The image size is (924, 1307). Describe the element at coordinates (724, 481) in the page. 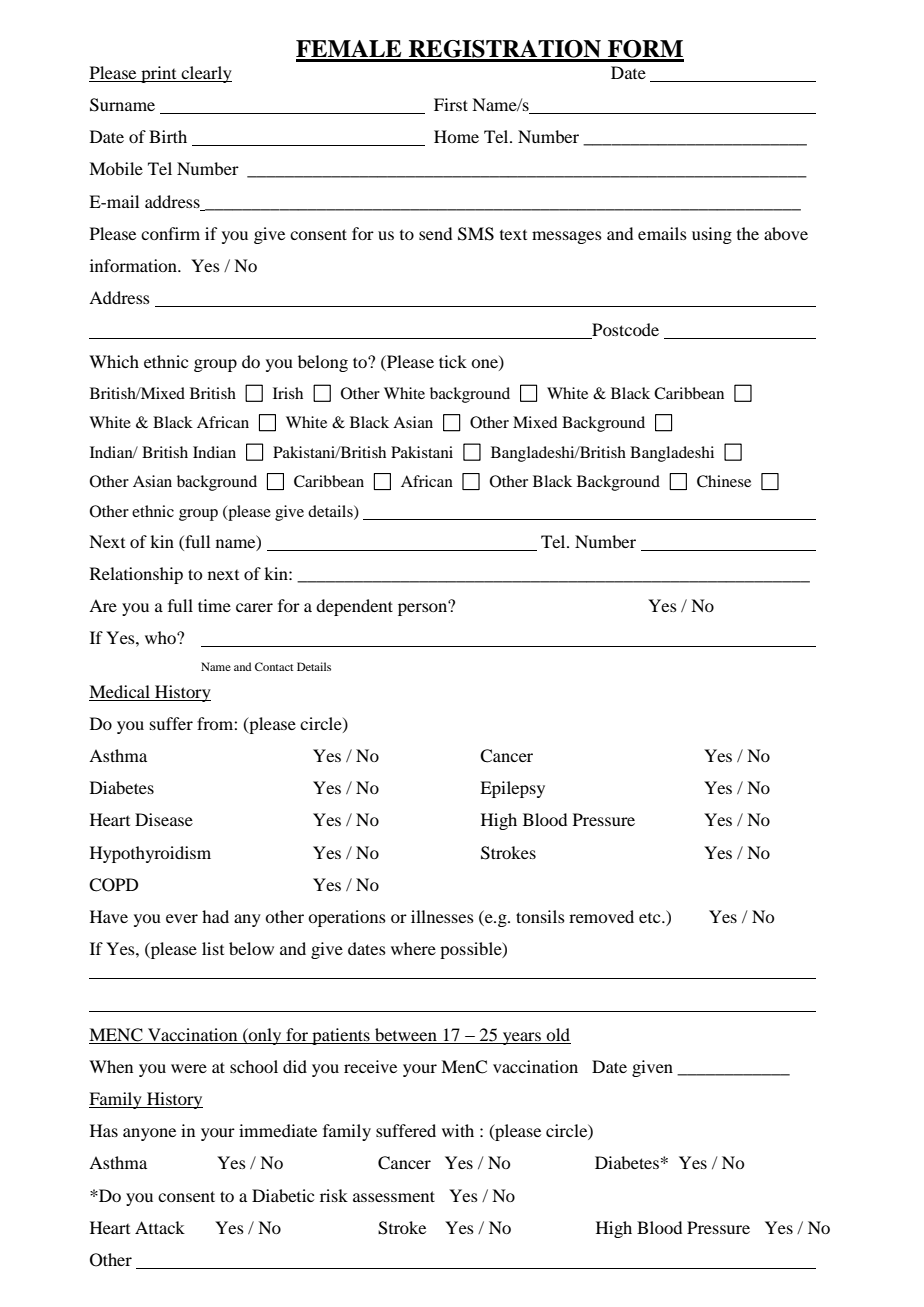

I see `Chinese` at that location.
